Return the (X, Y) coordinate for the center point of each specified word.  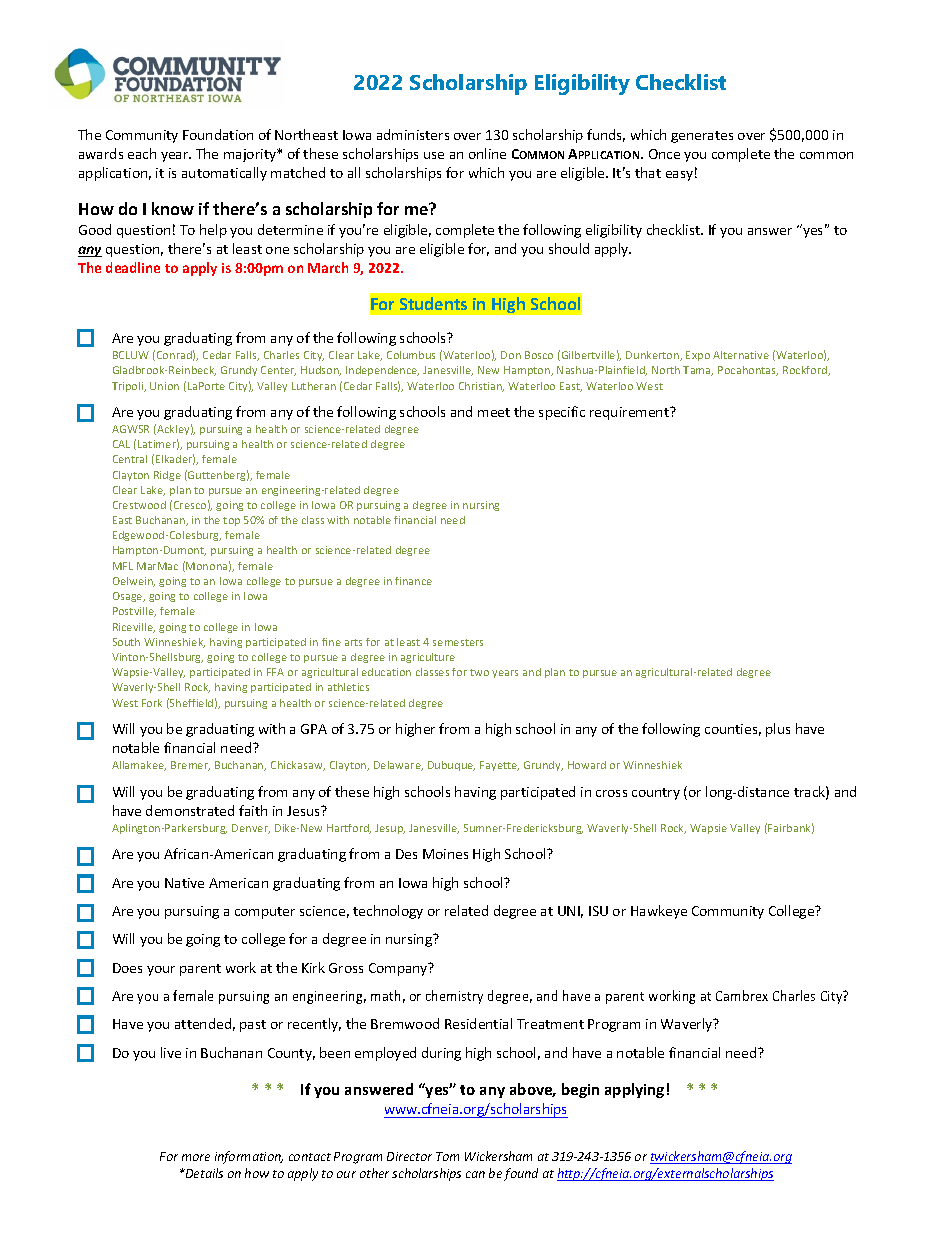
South (126, 642)
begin (580, 1090)
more (196, 1157)
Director (409, 1156)
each (142, 153)
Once (664, 154)
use (434, 155)
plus (778, 730)
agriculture (428, 658)
